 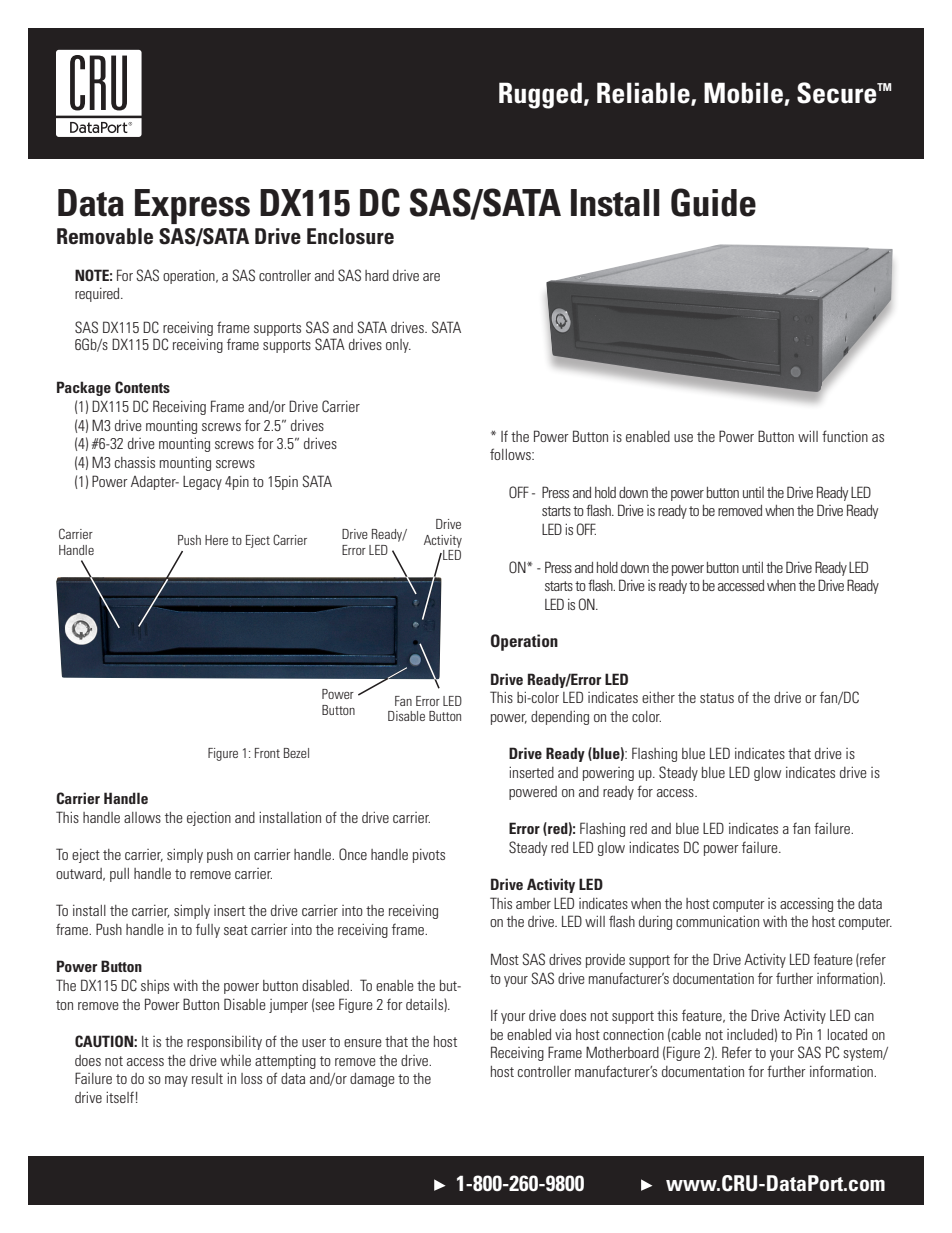 I want to click on follows, so click(x=511, y=454).
